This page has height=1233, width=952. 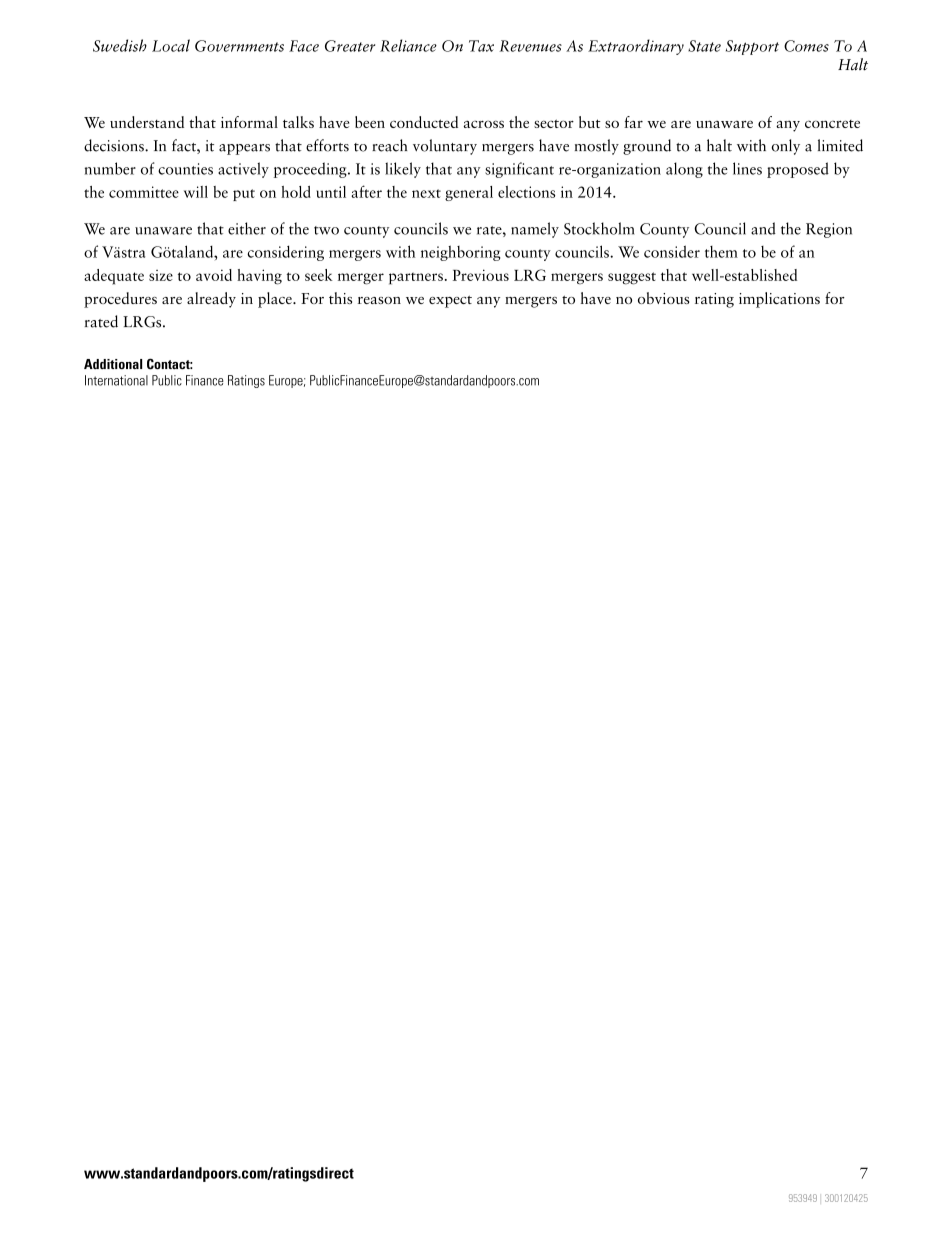 I want to click on Additional, so click(x=113, y=364).
